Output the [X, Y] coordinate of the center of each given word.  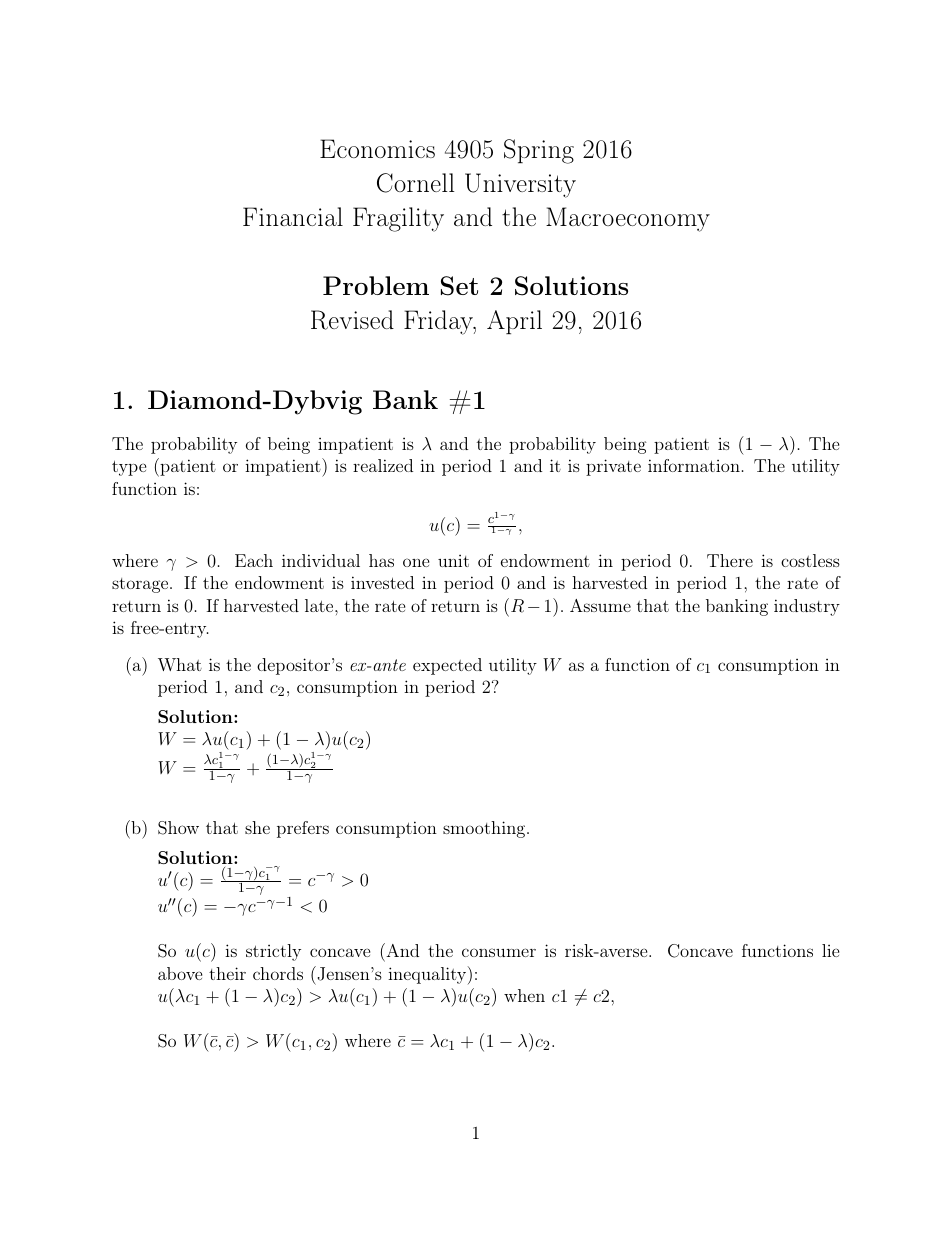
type [129, 468]
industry [807, 607]
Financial [293, 216]
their [227, 973]
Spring [539, 151]
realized [383, 465]
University [520, 185]
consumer [499, 952]
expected [447, 666]
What [180, 664]
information [694, 465]
